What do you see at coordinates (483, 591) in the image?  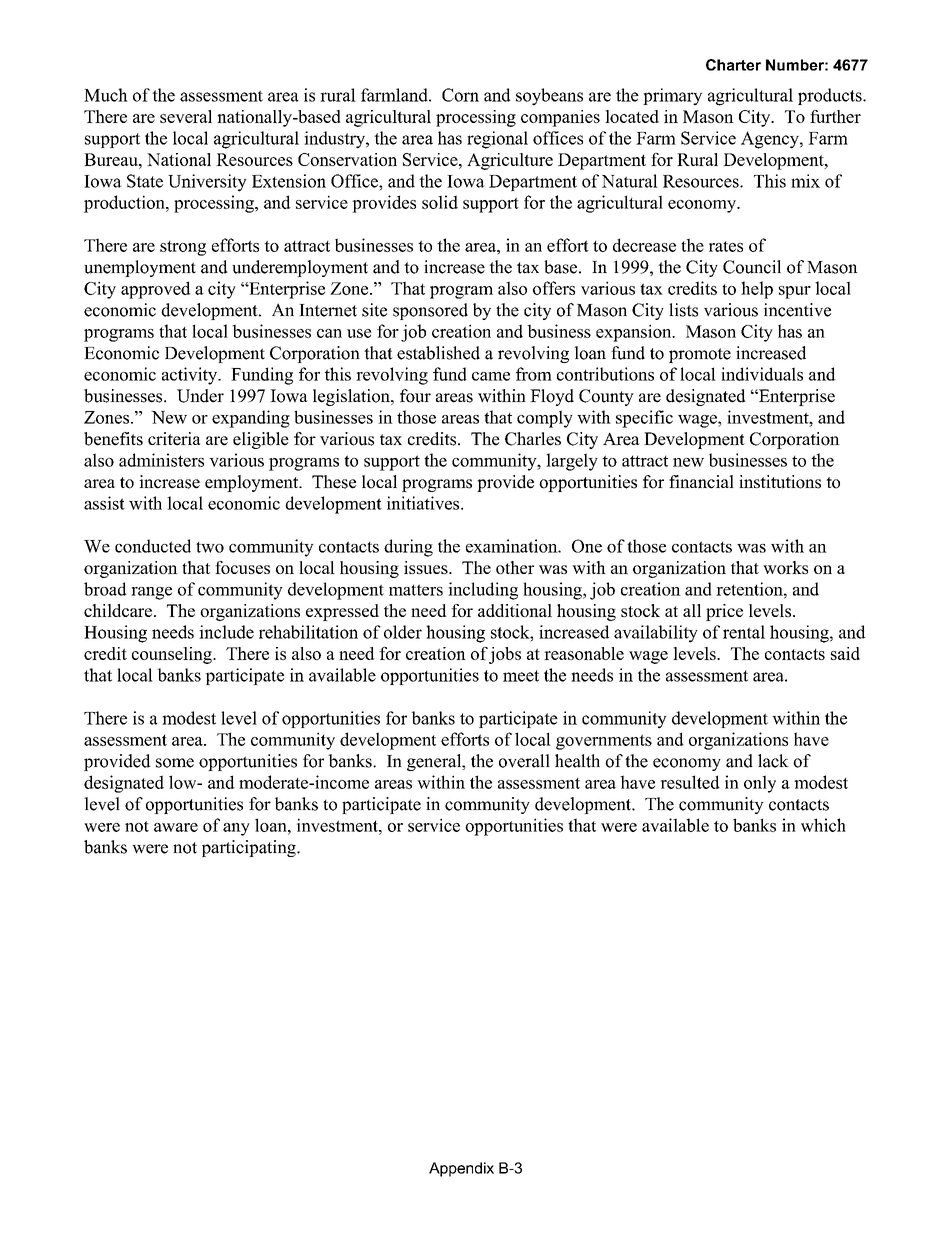 I see `including` at bounding box center [483, 591].
